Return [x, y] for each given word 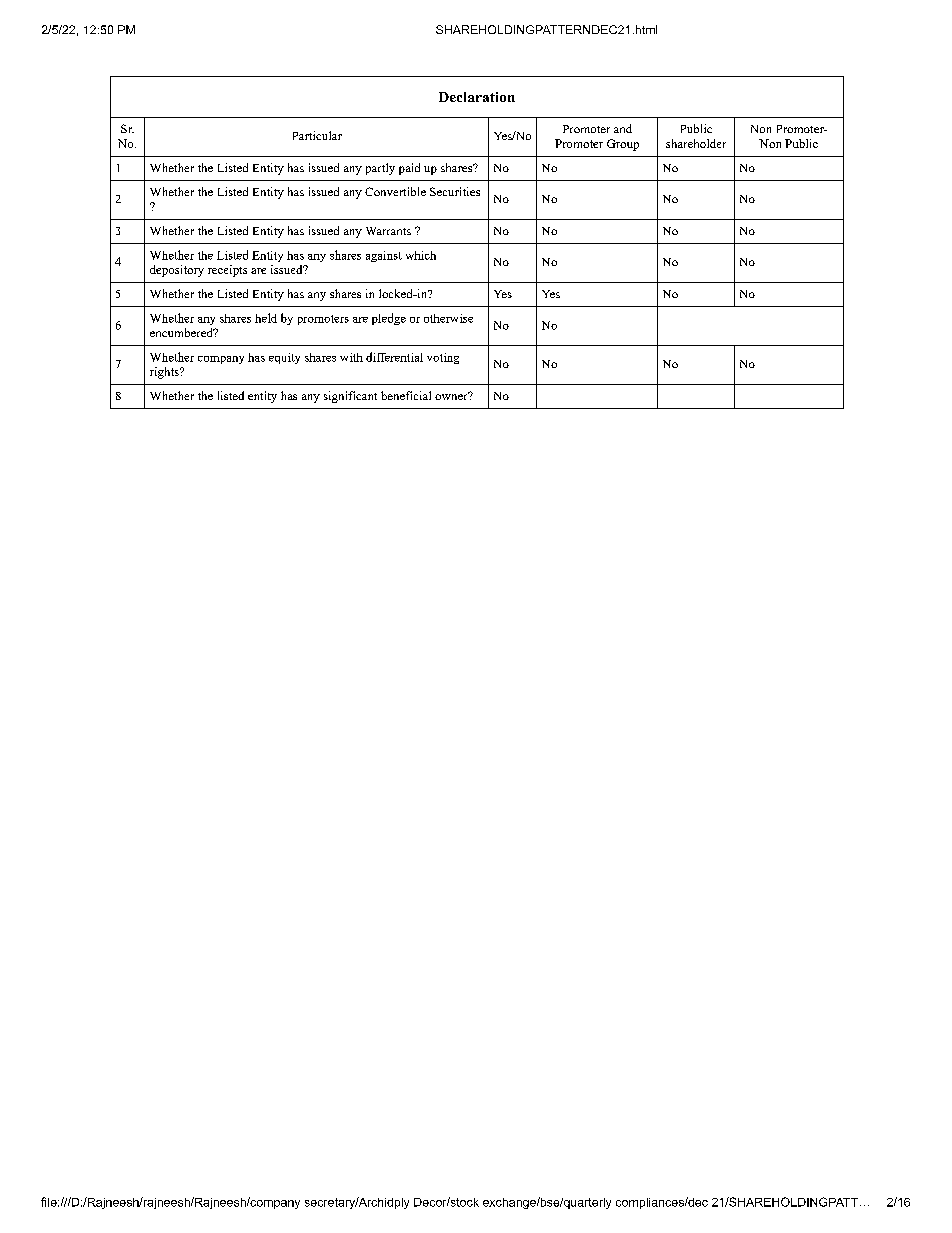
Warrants [388, 231]
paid [409, 169]
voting [443, 358]
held [266, 318]
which [421, 255]
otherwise [448, 318]
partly [380, 169]
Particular [317, 135]
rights [165, 373]
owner [452, 396]
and [623, 128]
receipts [227, 271]
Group [623, 145]
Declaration [477, 97]
